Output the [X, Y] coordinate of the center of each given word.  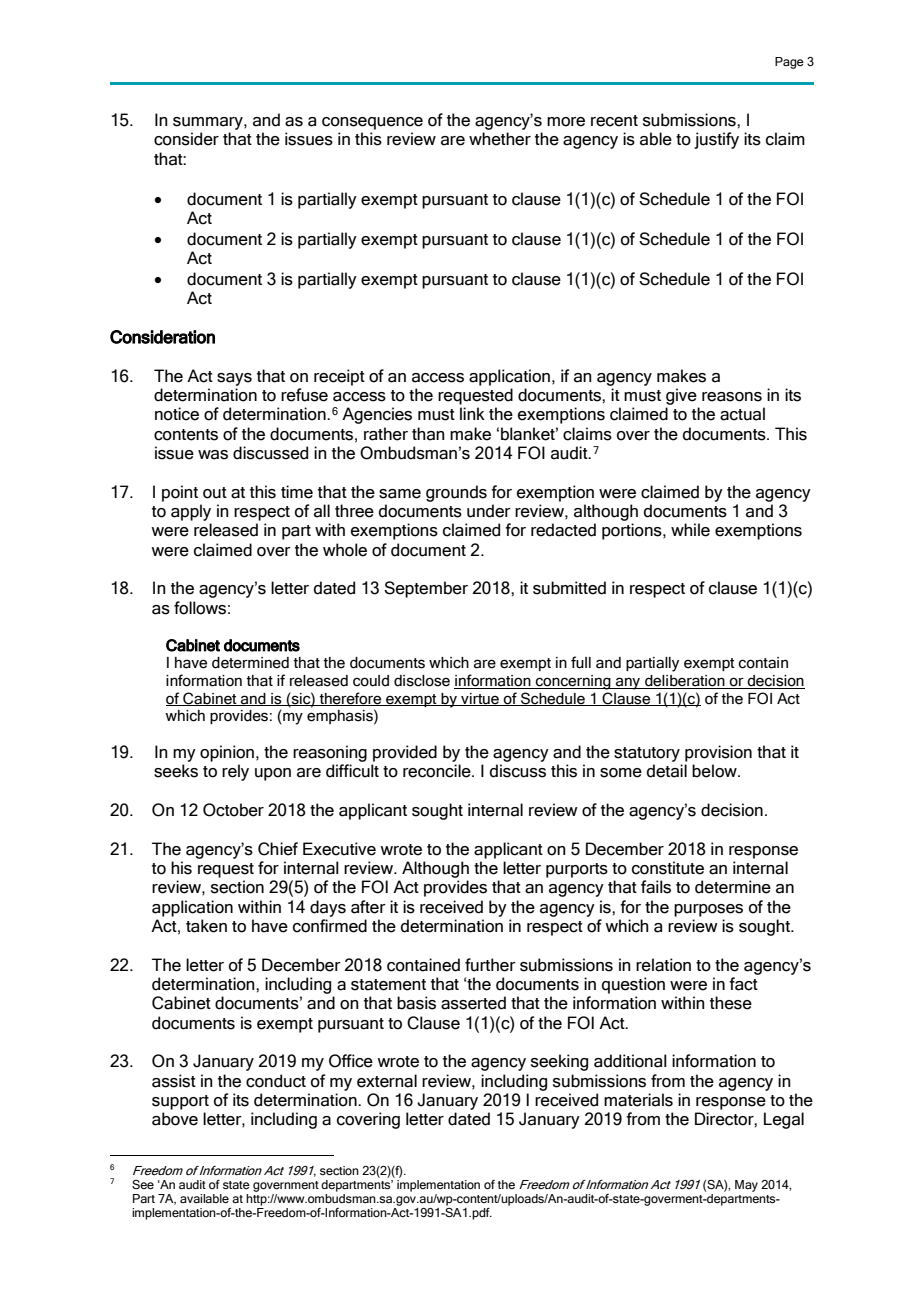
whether [500, 139]
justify [716, 140]
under [489, 511]
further [490, 965]
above [175, 1119]
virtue [480, 699]
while [690, 530]
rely [235, 772]
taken [206, 926]
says [234, 379]
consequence [372, 123]
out [215, 493]
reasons [732, 397]
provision [718, 753]
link [472, 413]
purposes [708, 910]
